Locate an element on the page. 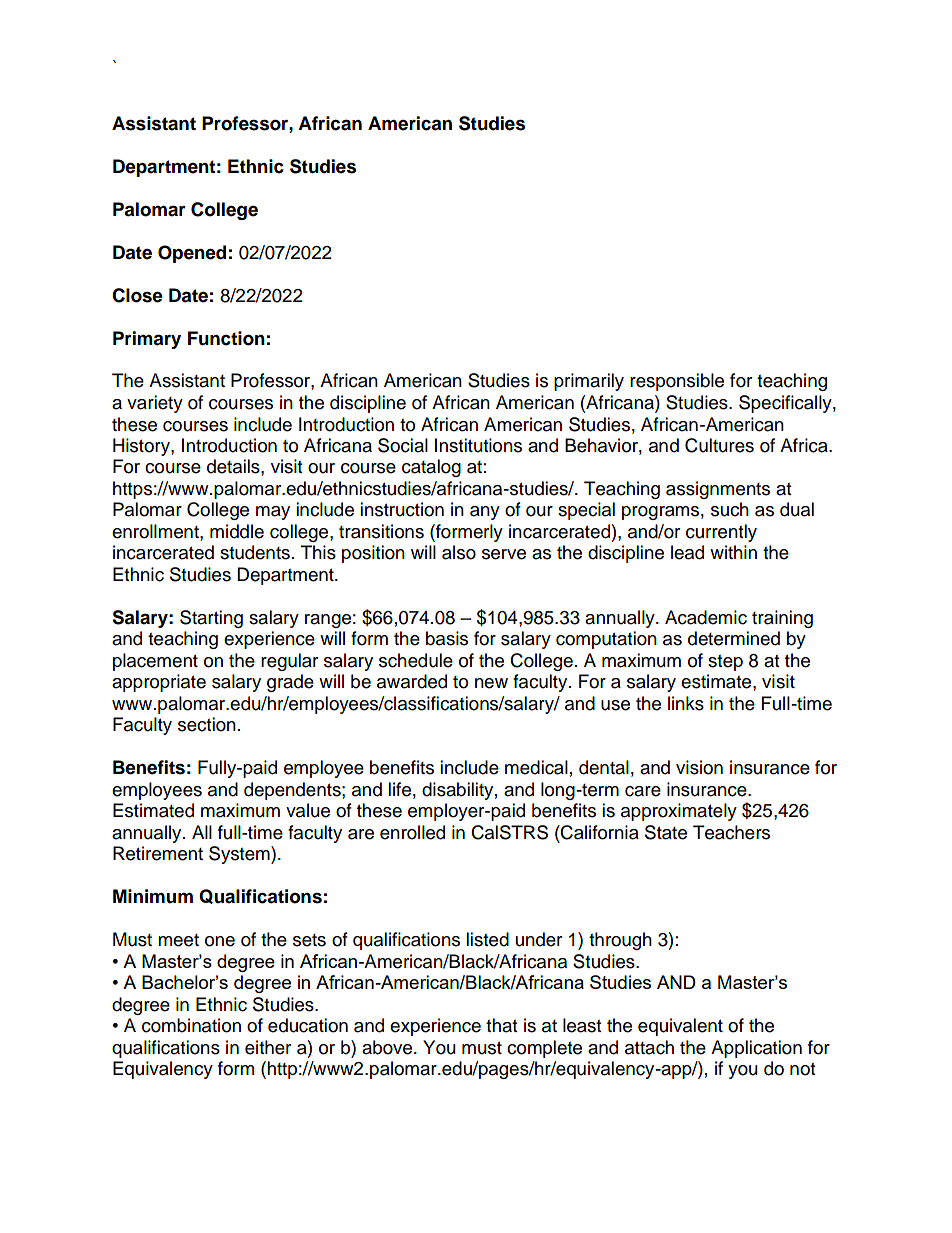 This document has height=1233, width=952. catalog is located at coordinates (431, 468).
